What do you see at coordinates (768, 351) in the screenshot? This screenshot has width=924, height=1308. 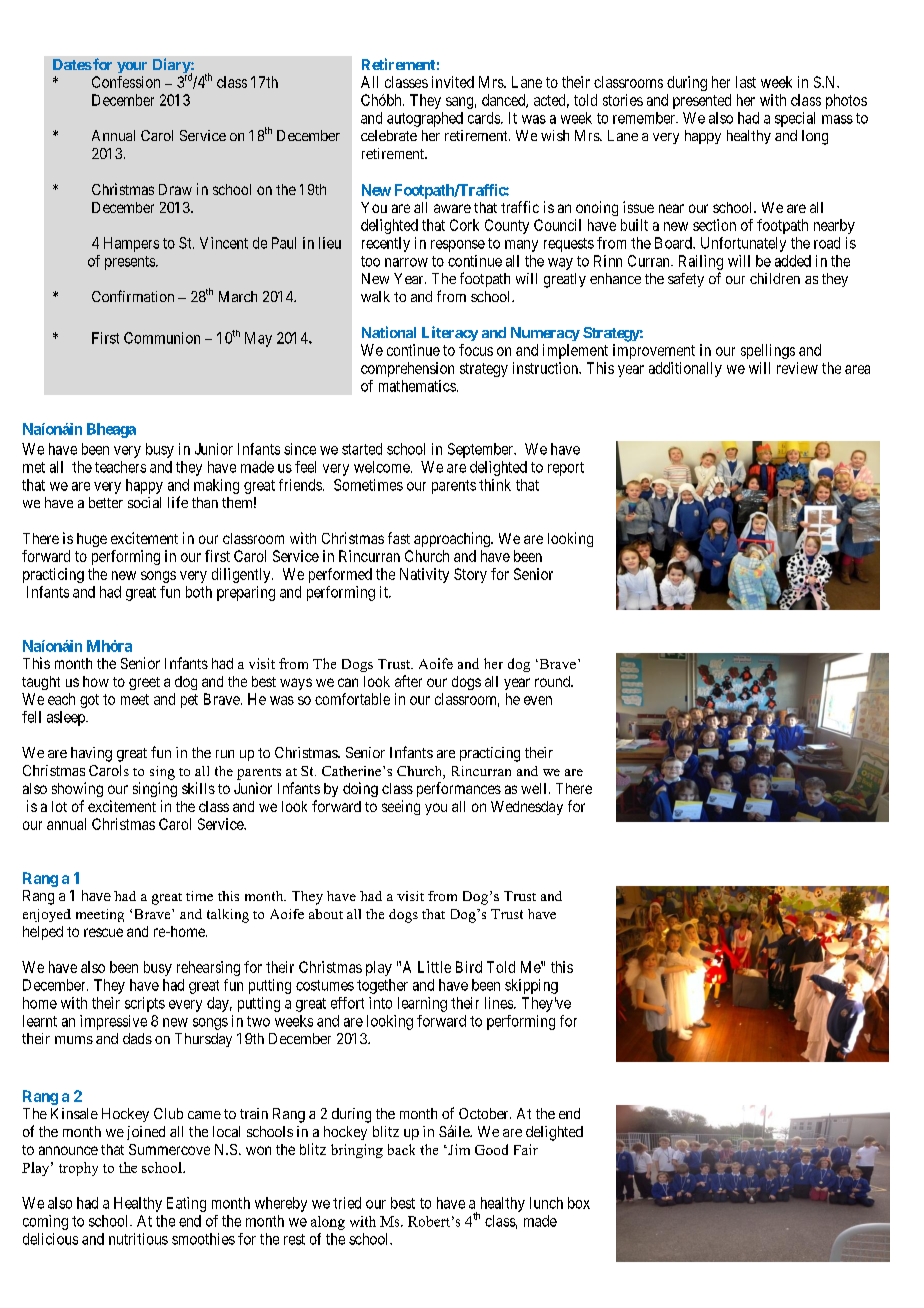 I see `spellings` at bounding box center [768, 351].
